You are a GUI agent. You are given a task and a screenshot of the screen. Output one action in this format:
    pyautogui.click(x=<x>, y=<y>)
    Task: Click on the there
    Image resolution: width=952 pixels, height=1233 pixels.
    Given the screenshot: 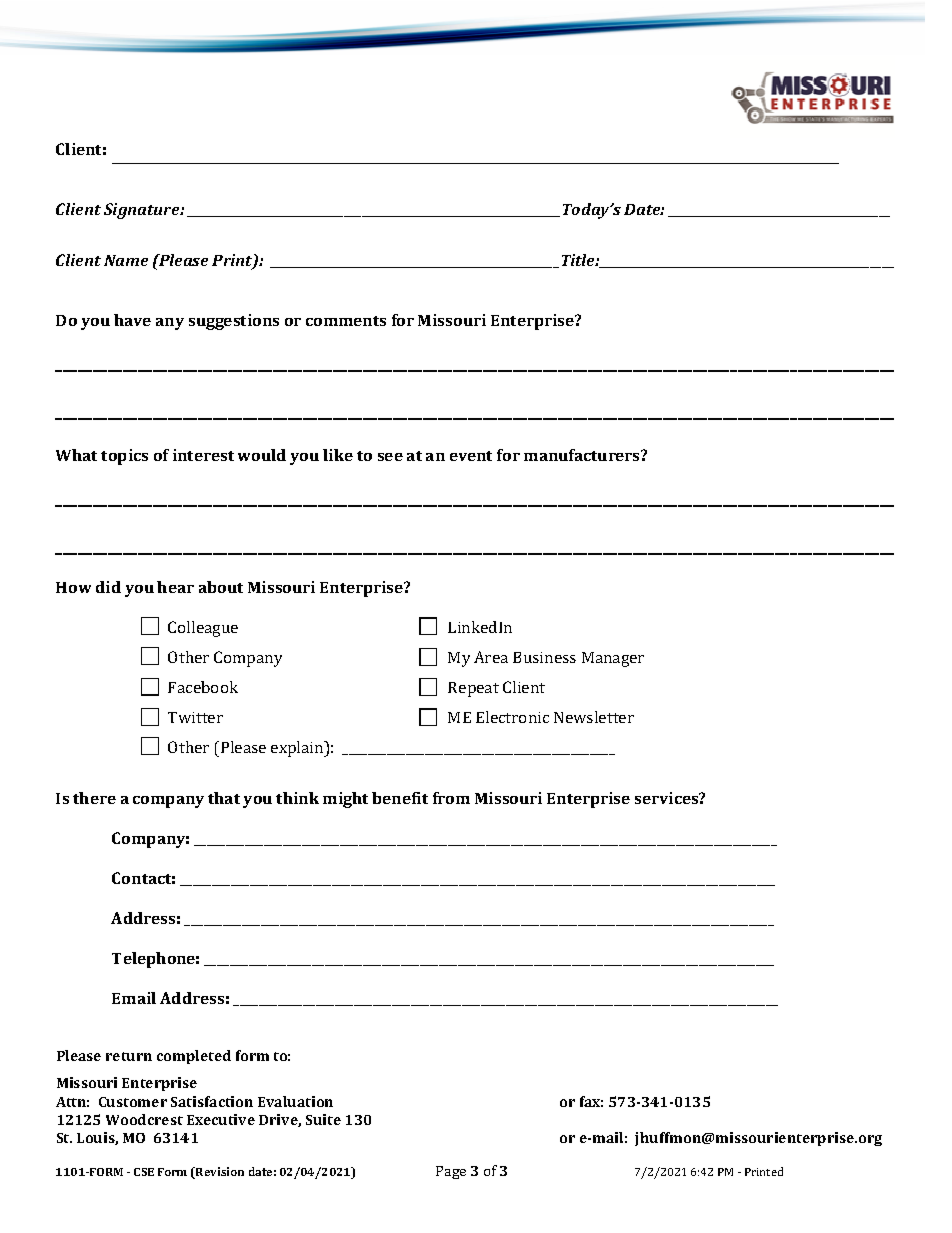 What is the action you would take?
    pyautogui.click(x=94, y=798)
